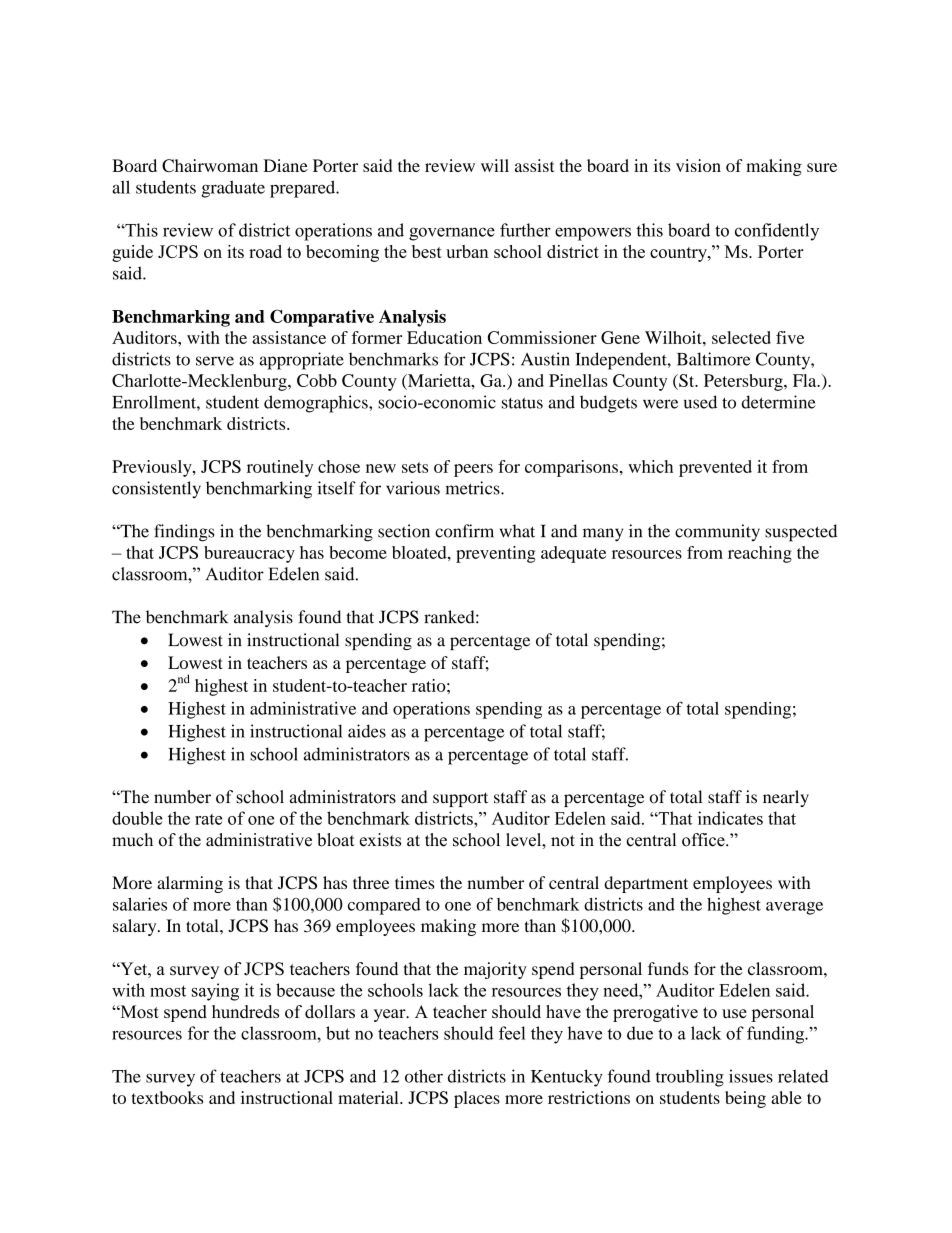 This screenshot has height=1233, width=952. Describe the element at coordinates (715, 468) in the screenshot. I see `prevented` at that location.
